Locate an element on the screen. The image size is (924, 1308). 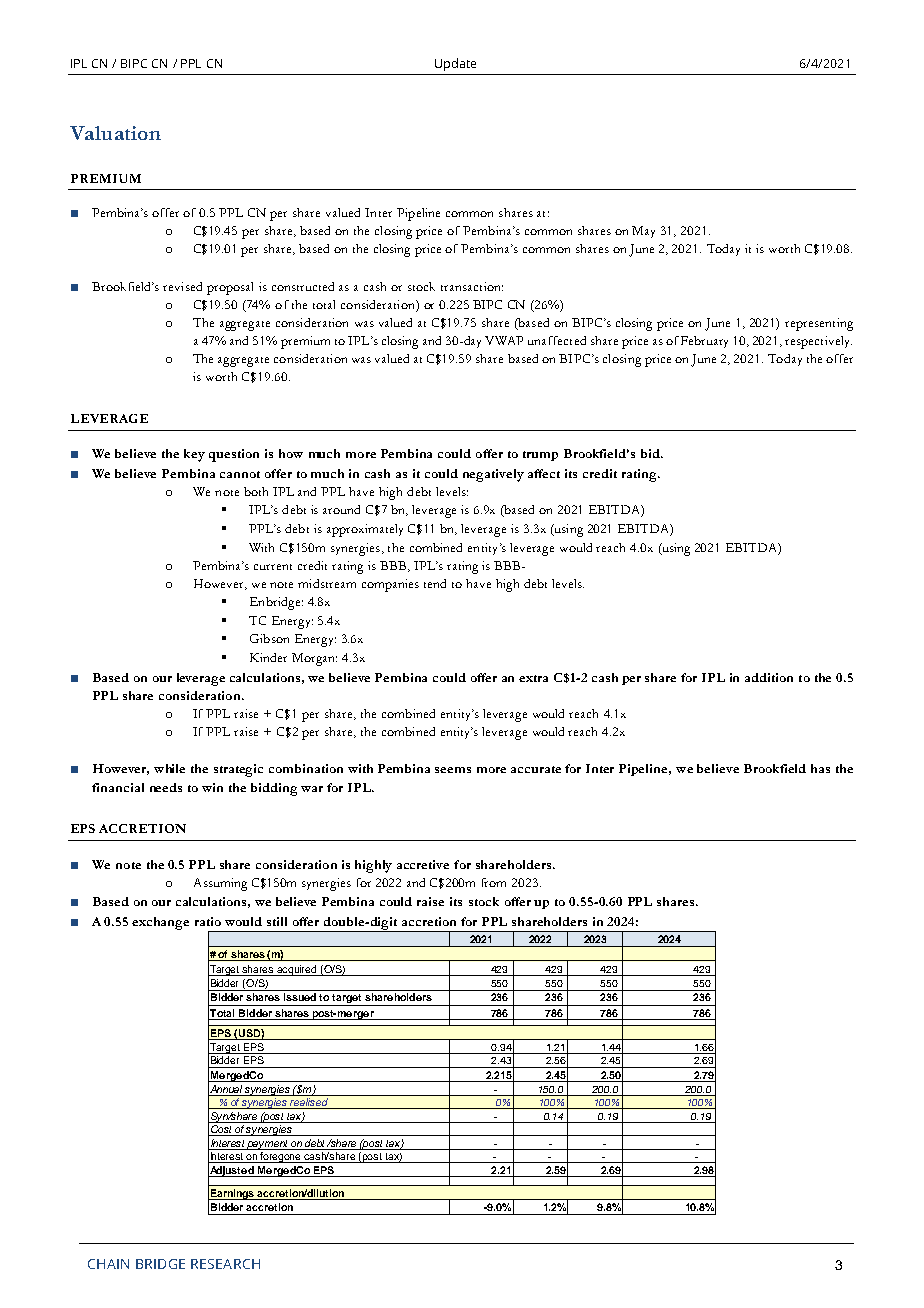
Valuation is located at coordinates (115, 133).
